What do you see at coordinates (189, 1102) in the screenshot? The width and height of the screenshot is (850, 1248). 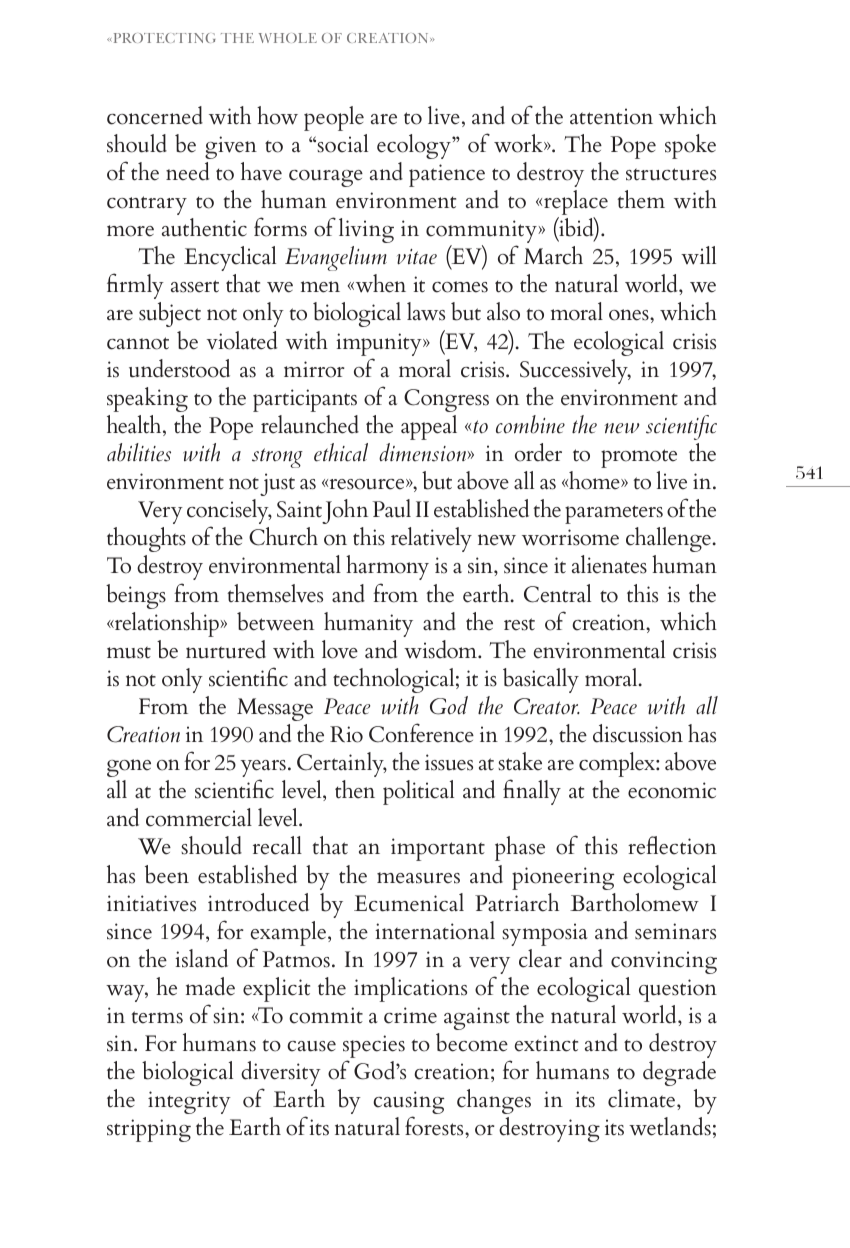 I see `integrity` at bounding box center [189, 1102].
